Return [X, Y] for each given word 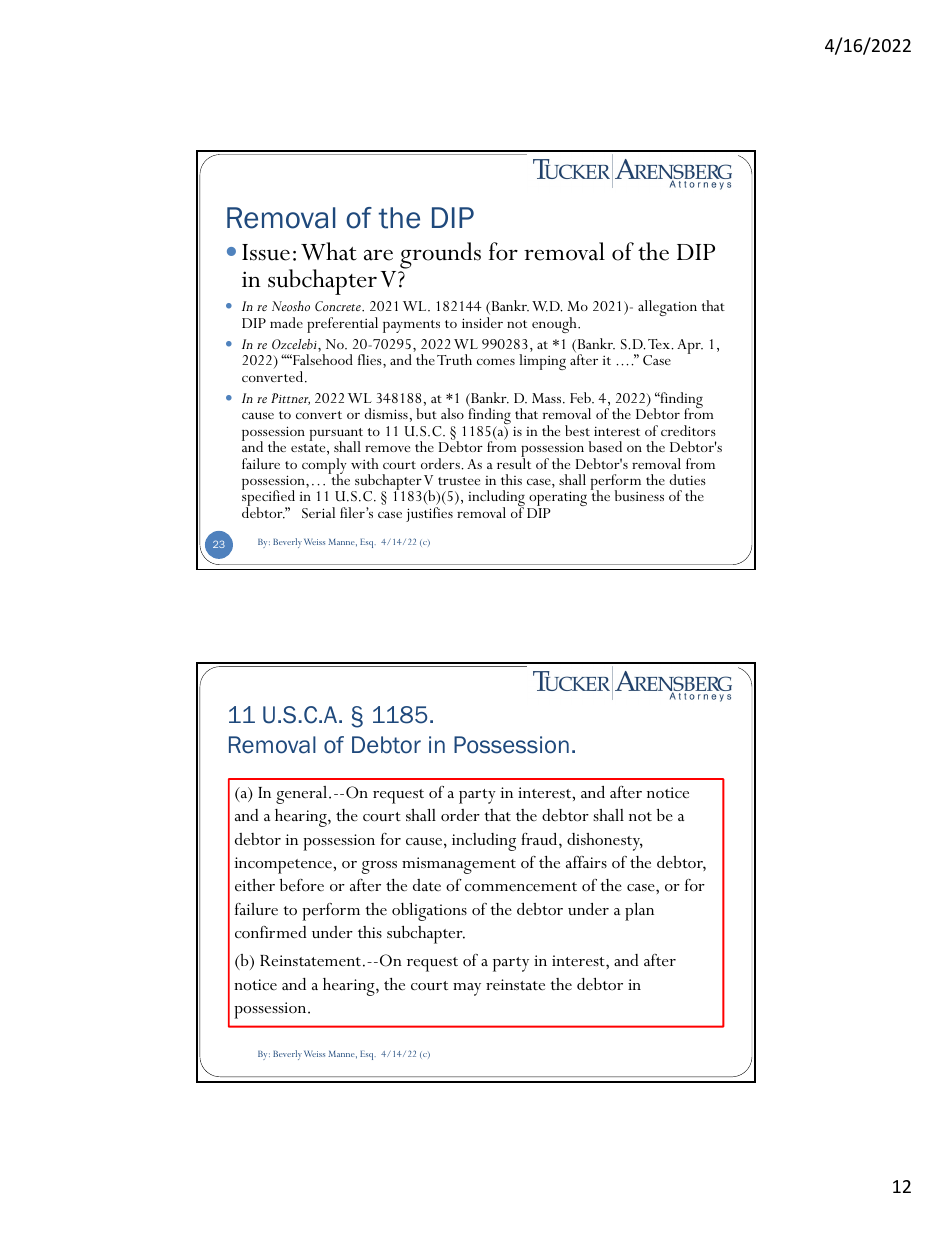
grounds [440, 257]
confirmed [271, 932]
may [467, 989]
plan [639, 912]
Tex [660, 344]
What [329, 251]
